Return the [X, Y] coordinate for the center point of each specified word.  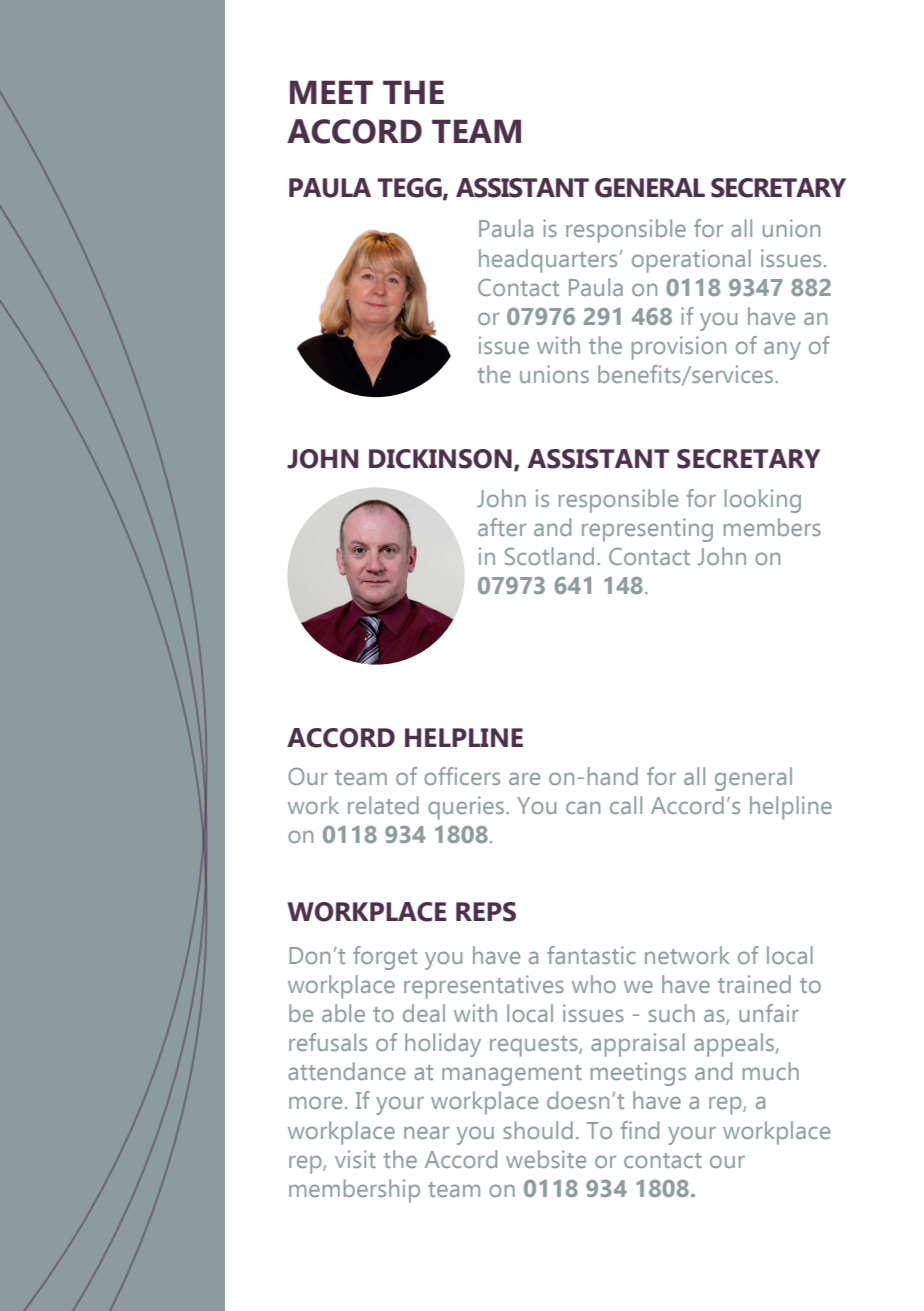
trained [754, 984]
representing [647, 530]
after [502, 527]
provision [679, 348]
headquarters [548, 261]
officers [462, 776]
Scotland [549, 556]
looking [763, 501]
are [524, 778]
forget [385, 958]
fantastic [591, 955]
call [626, 805]
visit [355, 1159]
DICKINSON [440, 459]
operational [691, 261]
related [383, 805]
